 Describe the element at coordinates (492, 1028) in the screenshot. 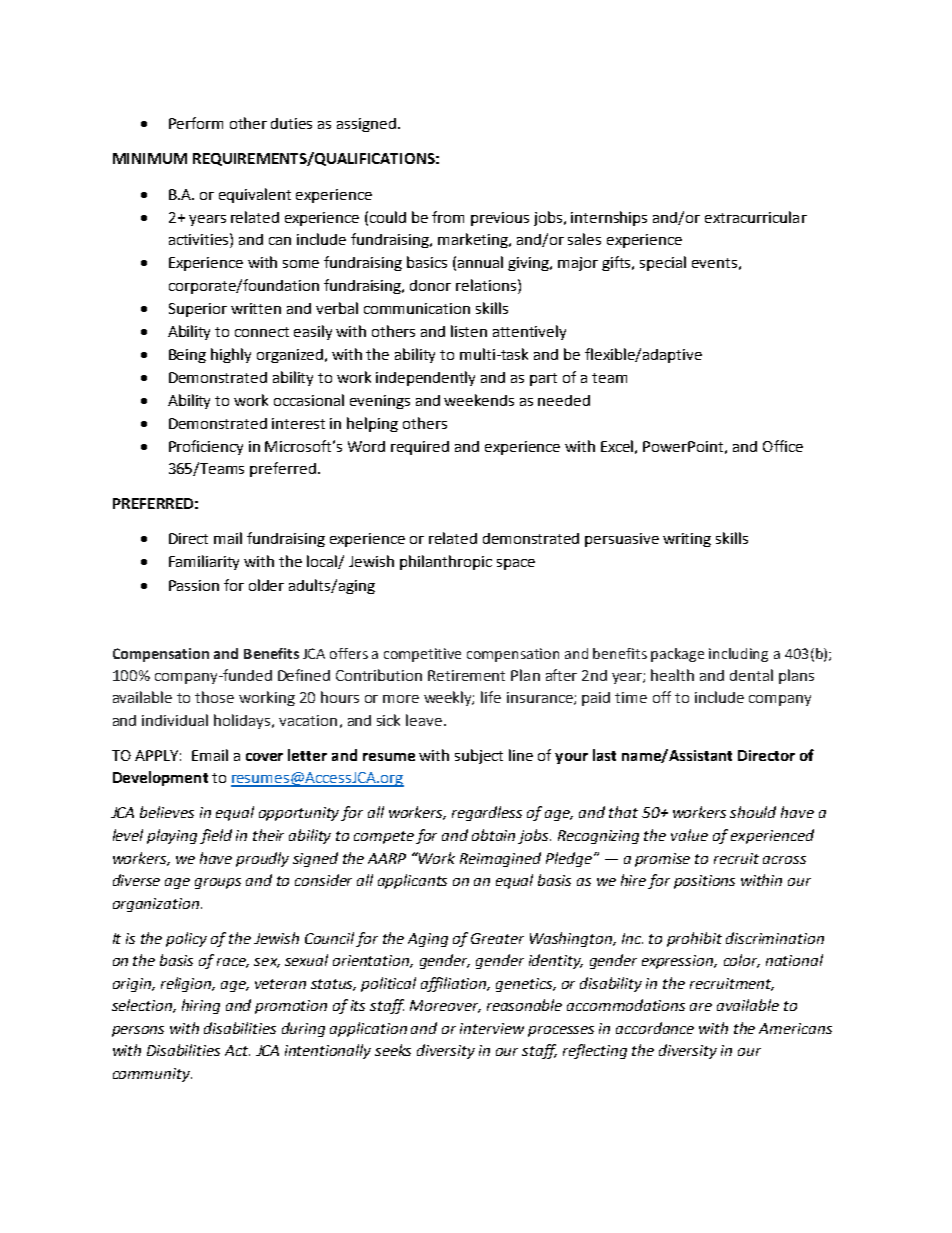

I see `interview` at that location.
